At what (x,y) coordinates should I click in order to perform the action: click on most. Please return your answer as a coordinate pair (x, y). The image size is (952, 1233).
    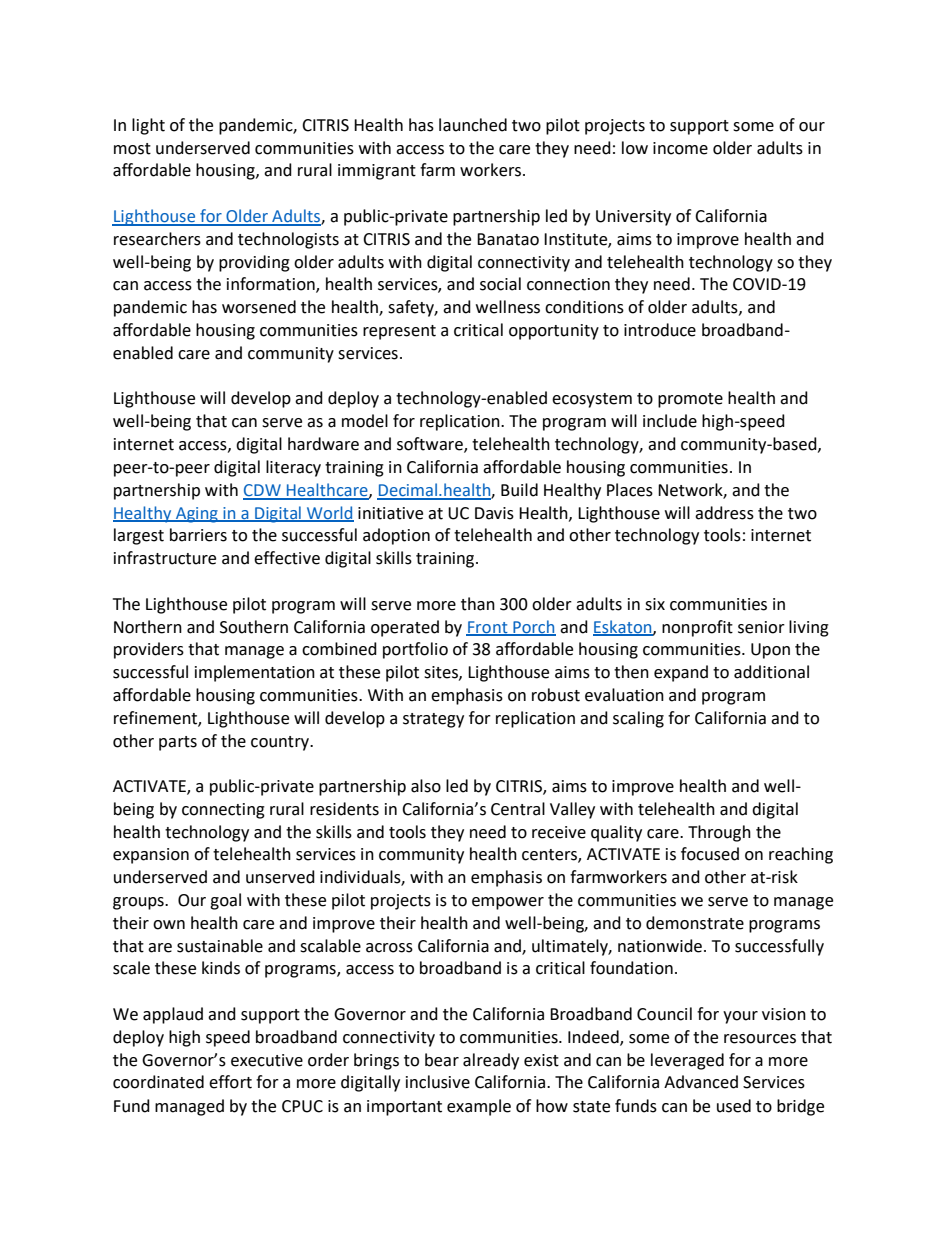
    Looking at the image, I should click on (132, 149).
